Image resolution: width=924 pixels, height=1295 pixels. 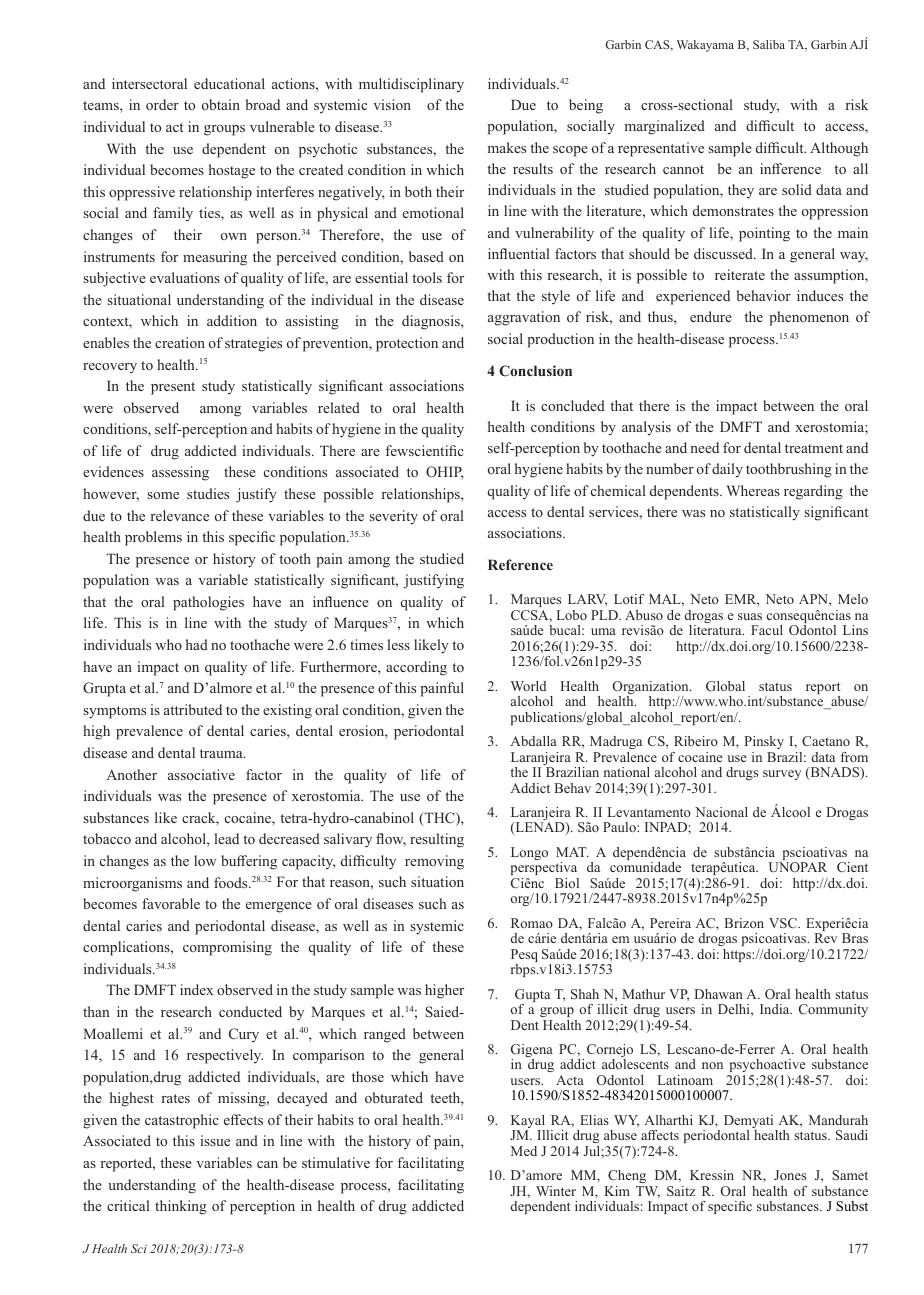 I want to click on multidisciplinary, so click(x=411, y=85).
